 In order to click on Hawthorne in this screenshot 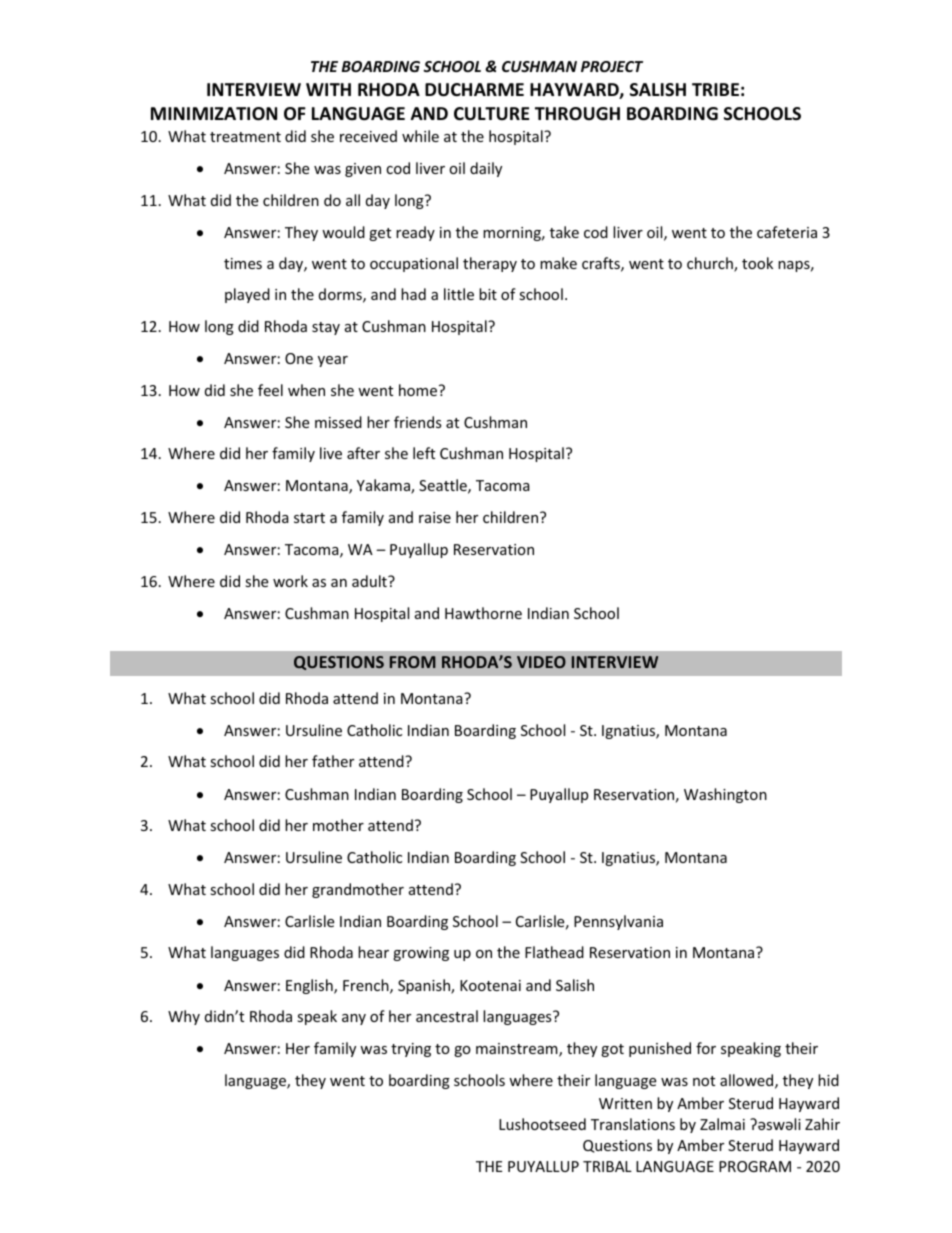, I will do `click(483, 613)`.
